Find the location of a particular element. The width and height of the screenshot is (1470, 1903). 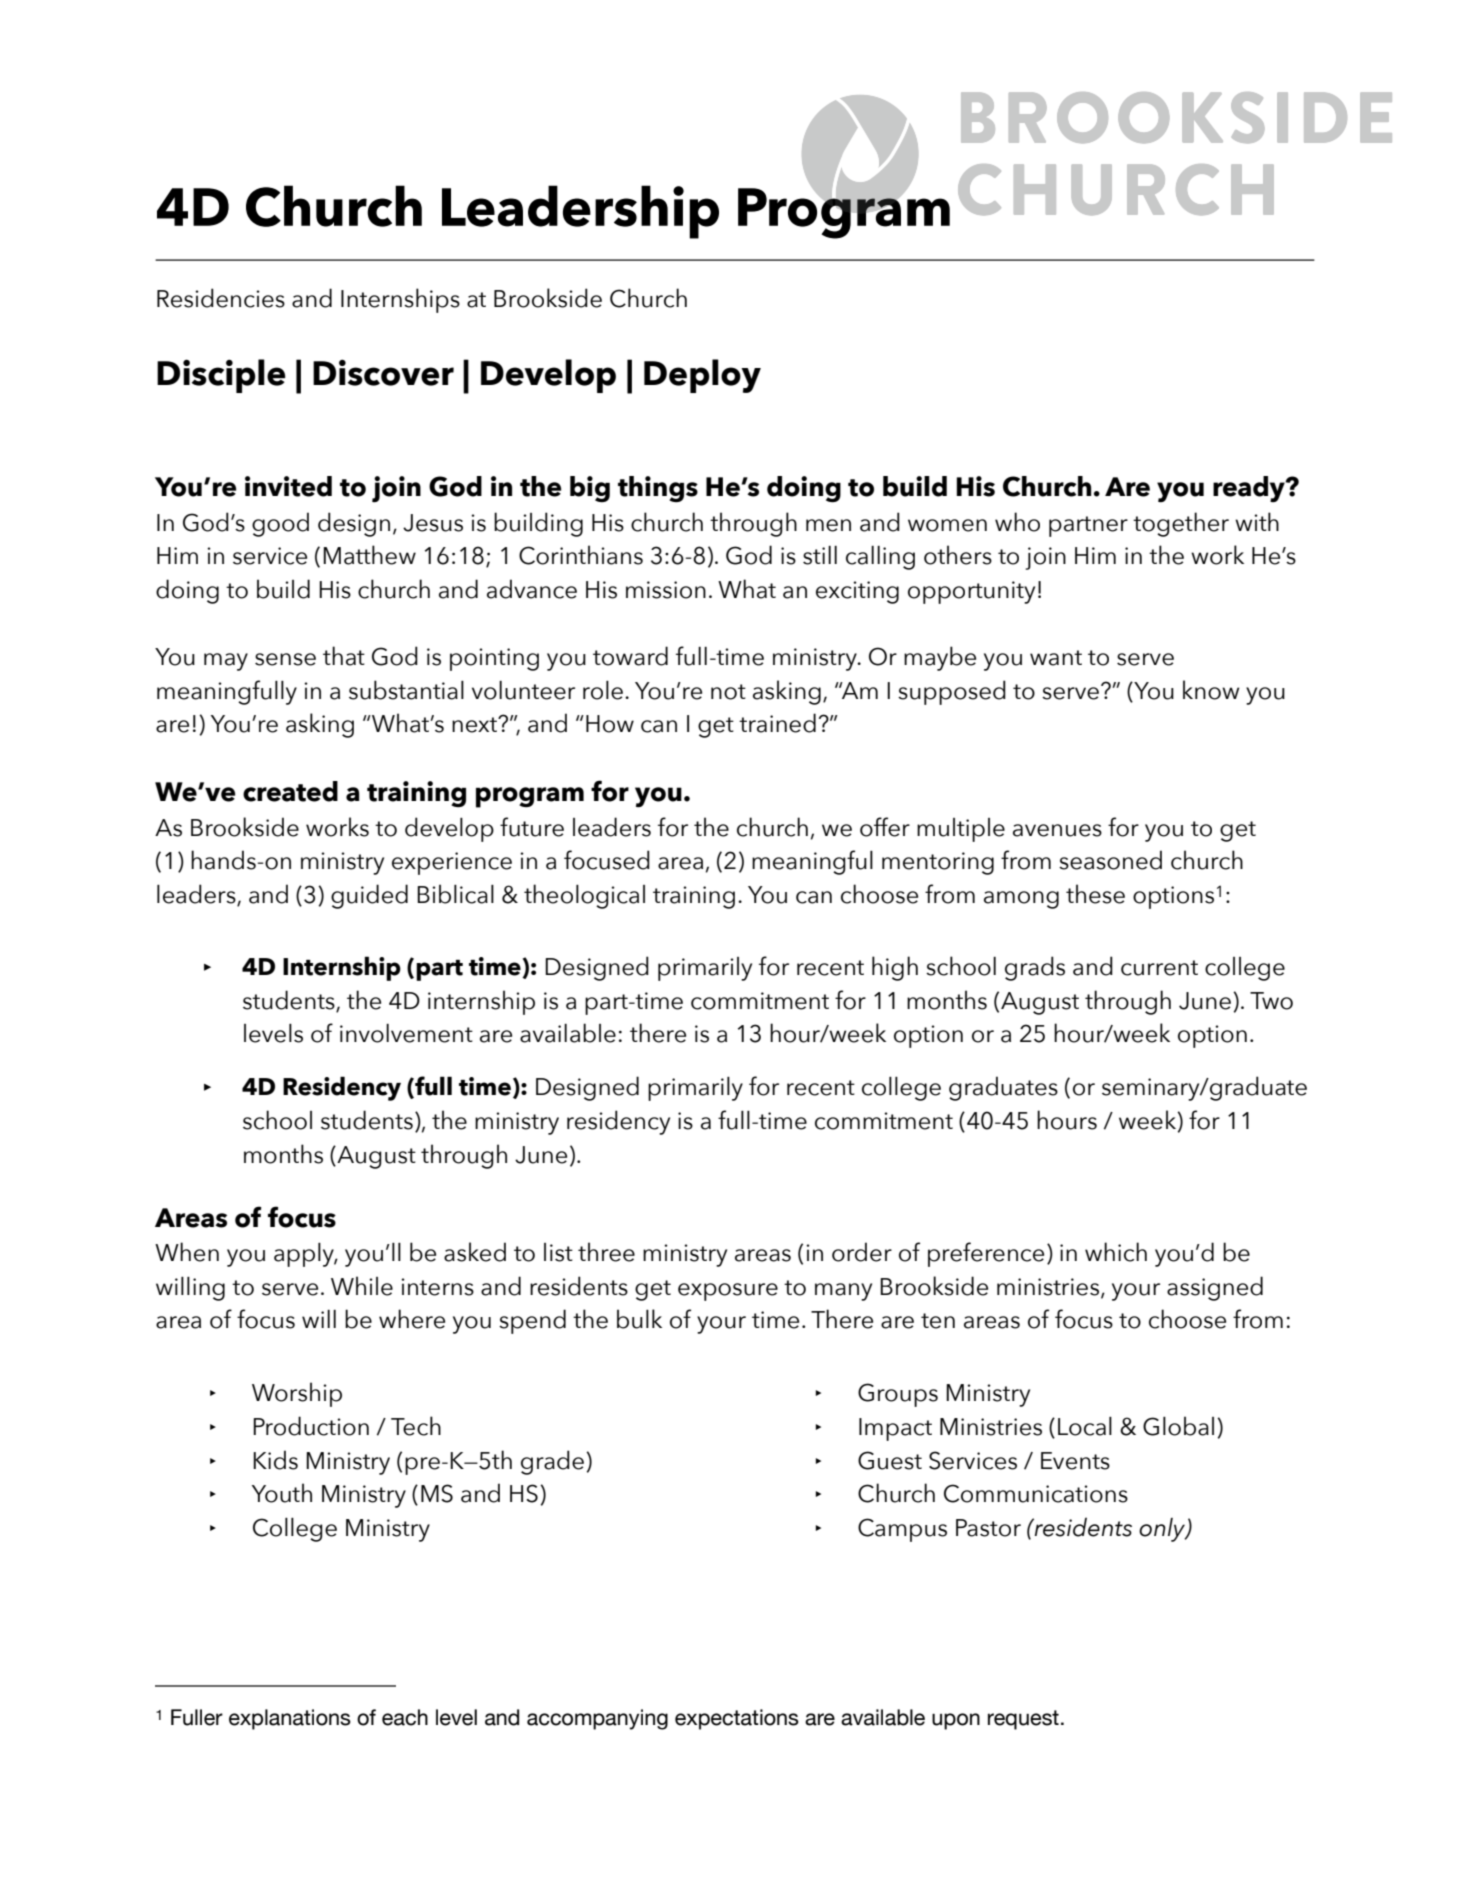

explanations is located at coordinates (290, 1719).
